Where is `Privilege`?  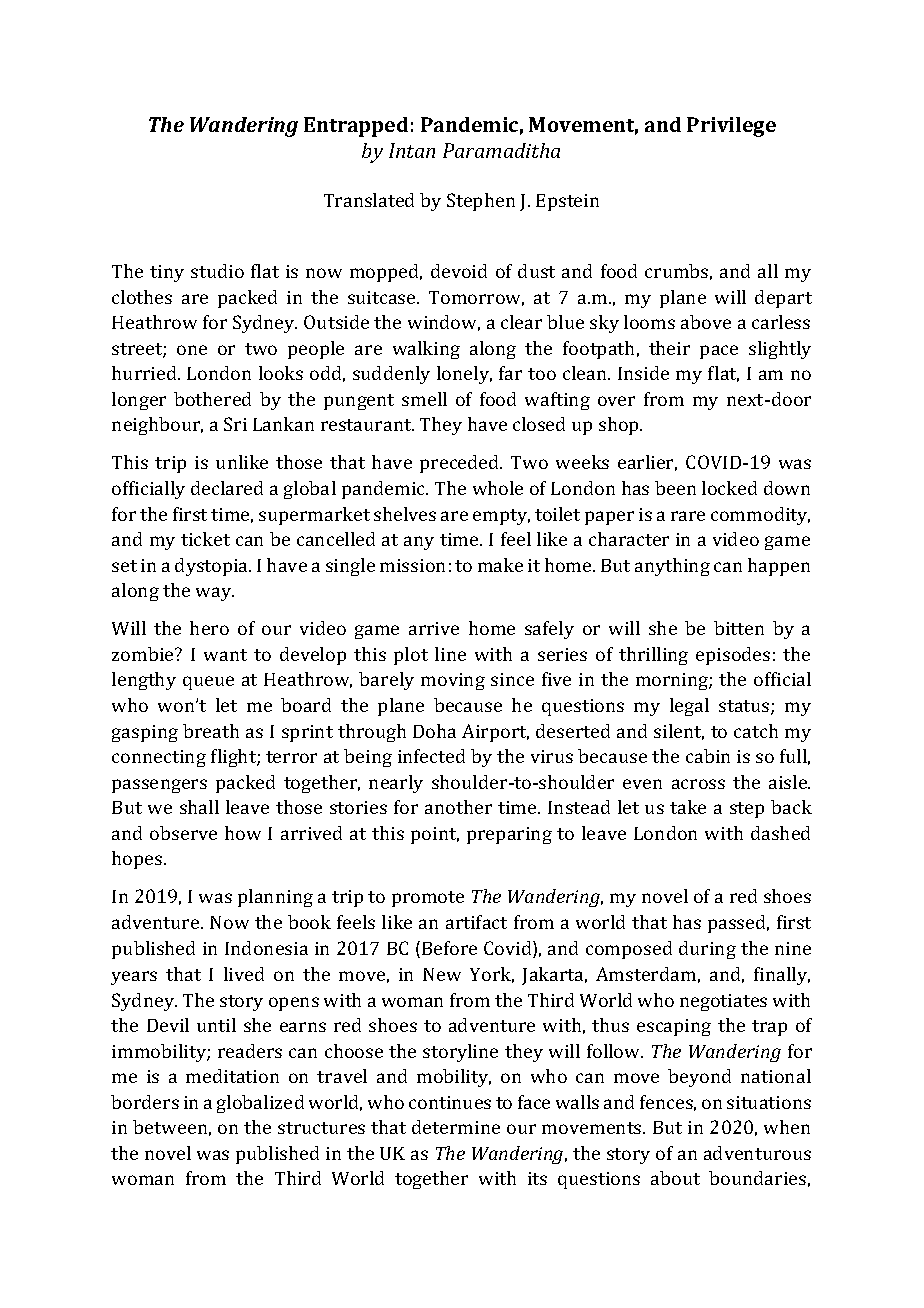 Privilege is located at coordinates (731, 127).
